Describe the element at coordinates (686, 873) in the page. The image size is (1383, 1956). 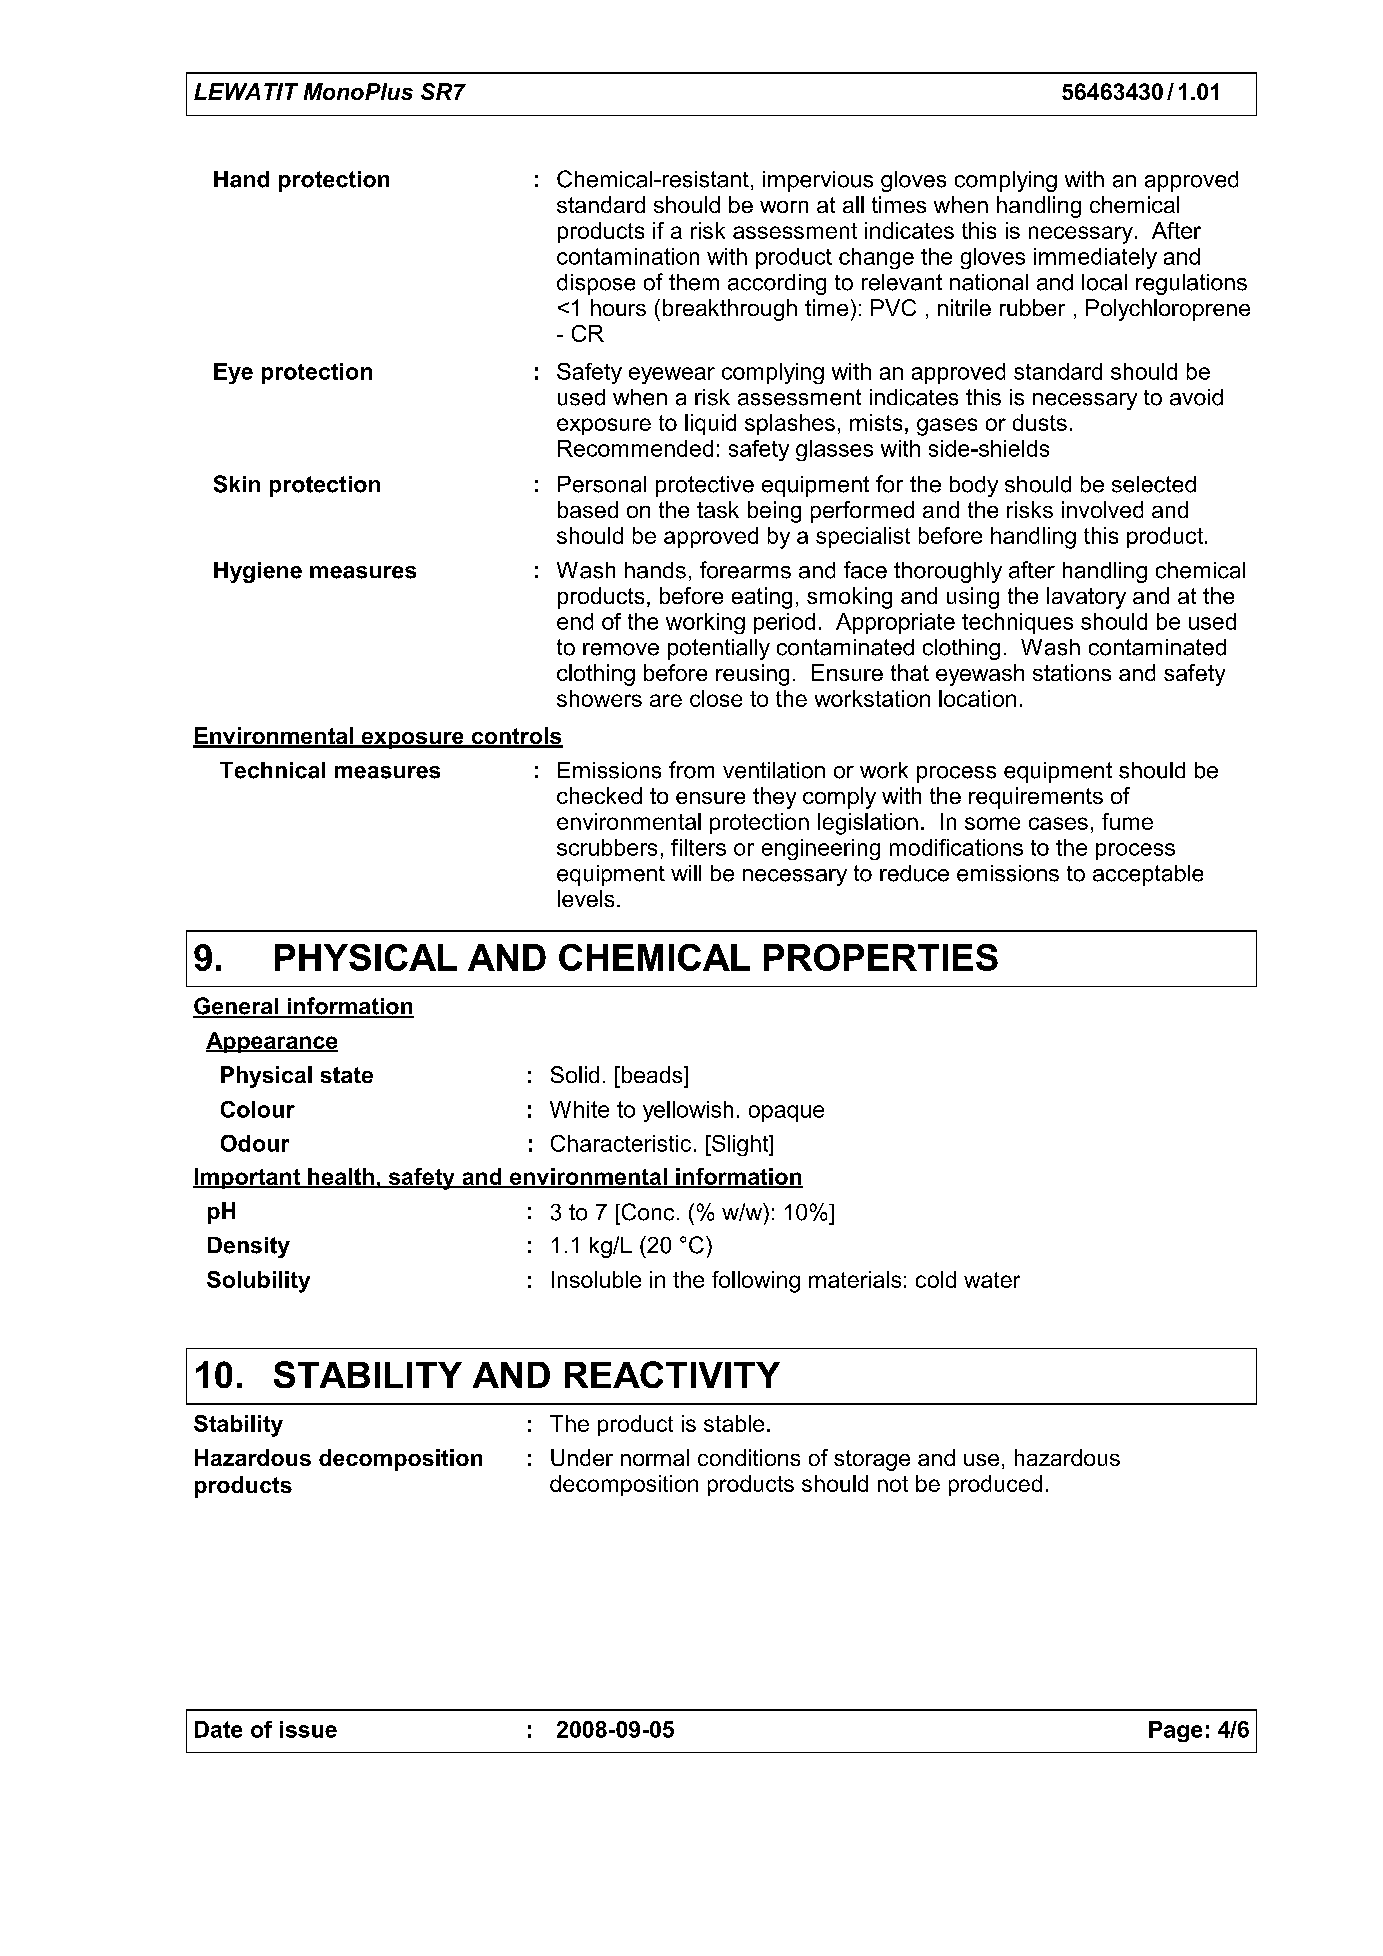
I see `will` at that location.
